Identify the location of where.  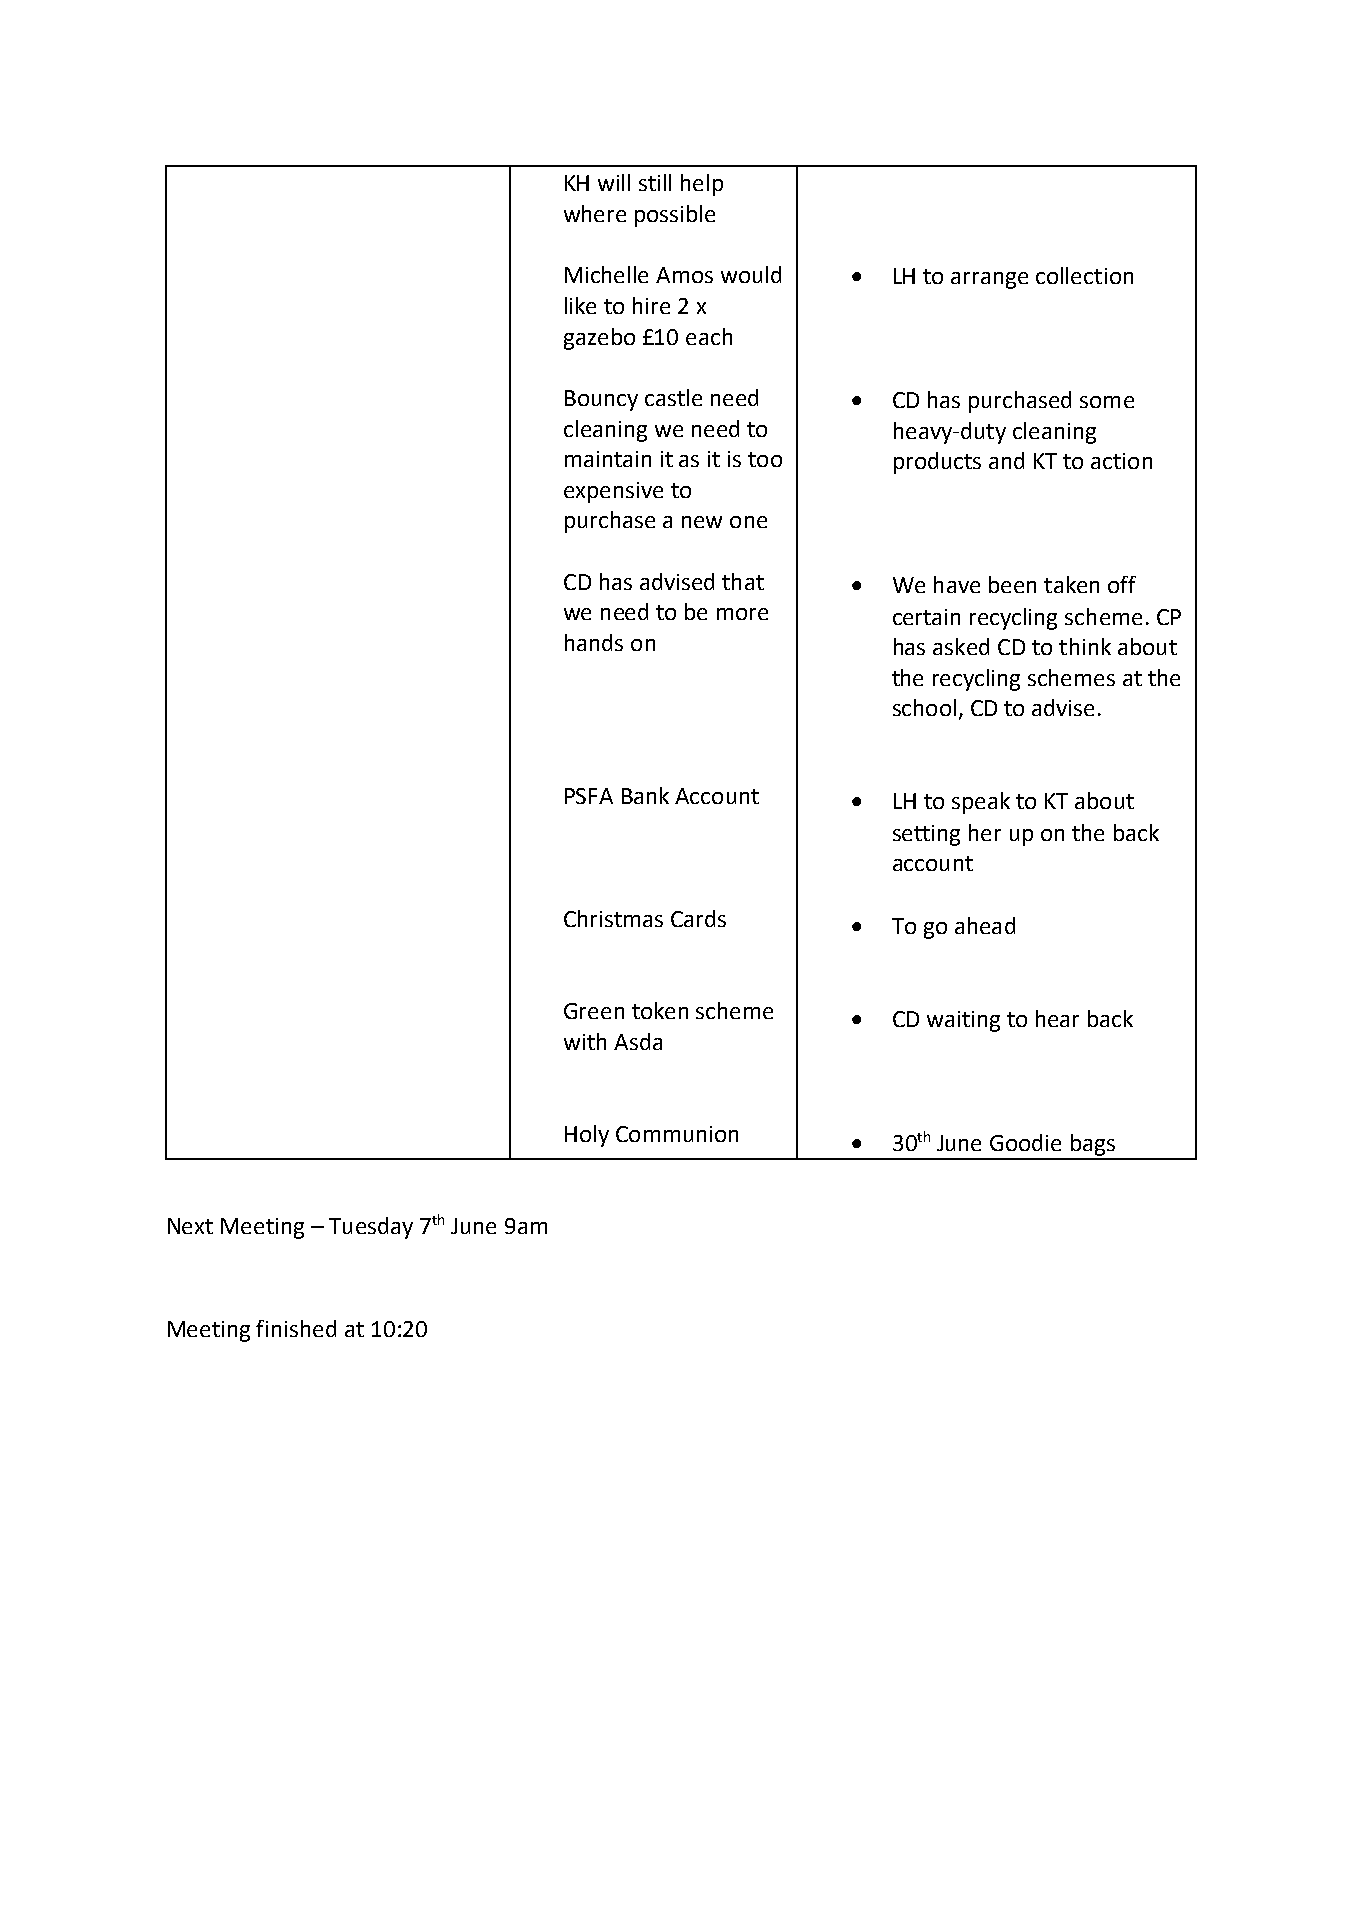
(595, 213).
